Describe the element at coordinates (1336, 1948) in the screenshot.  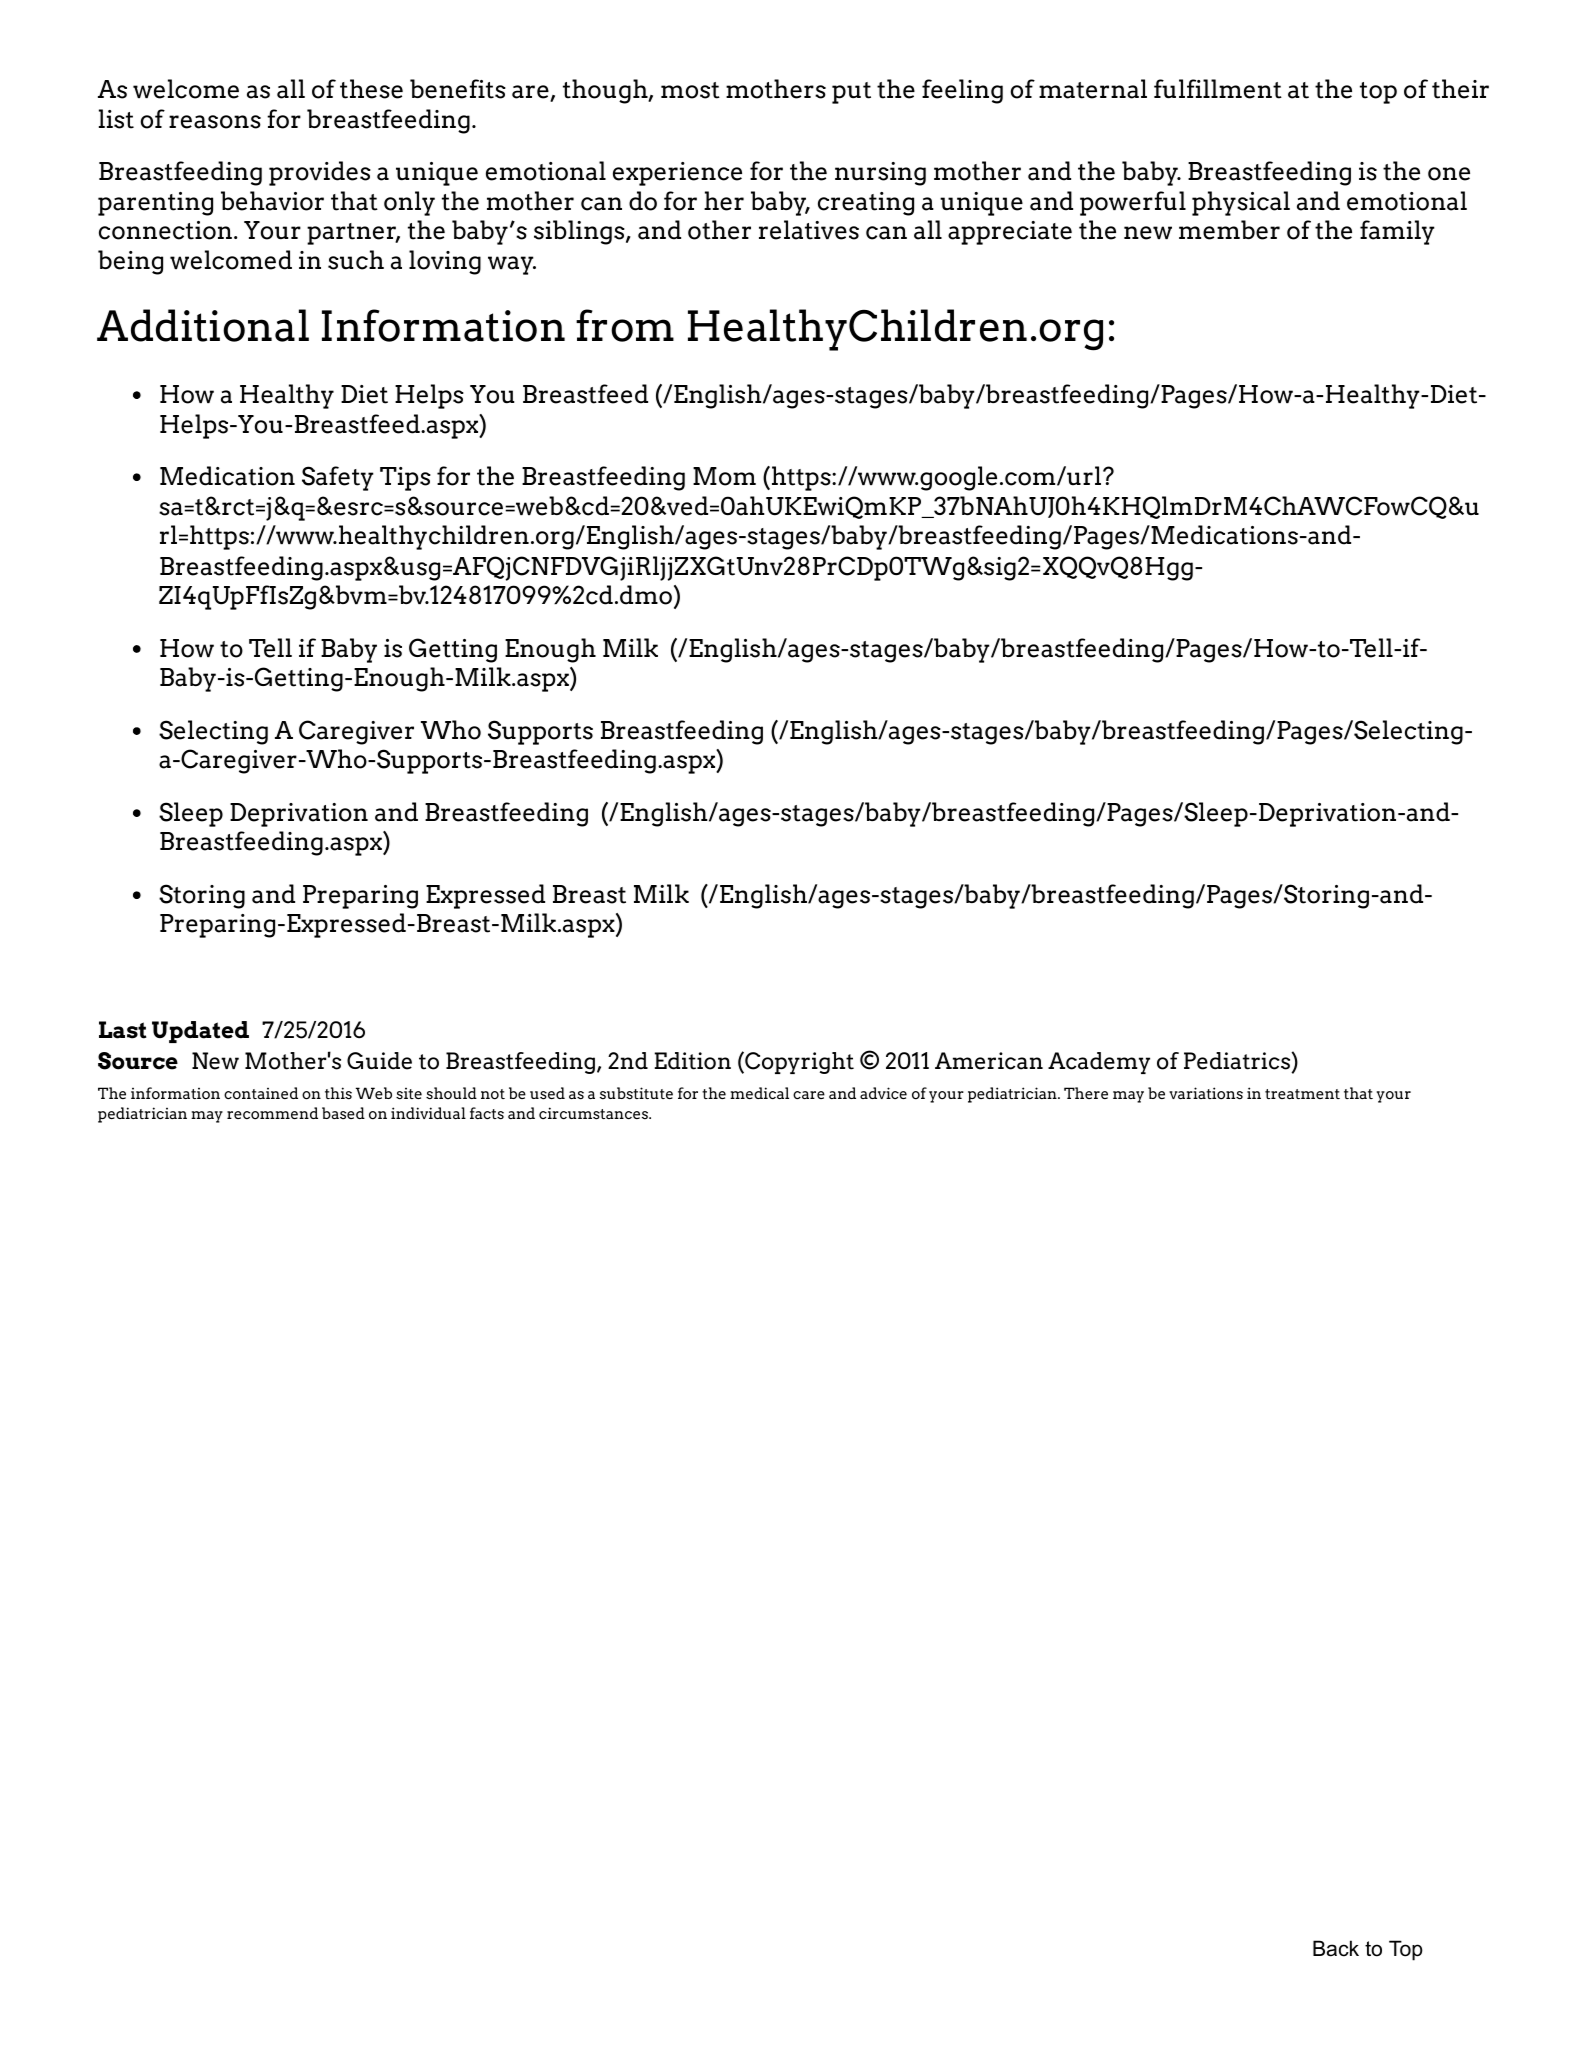
I see `Back` at that location.
